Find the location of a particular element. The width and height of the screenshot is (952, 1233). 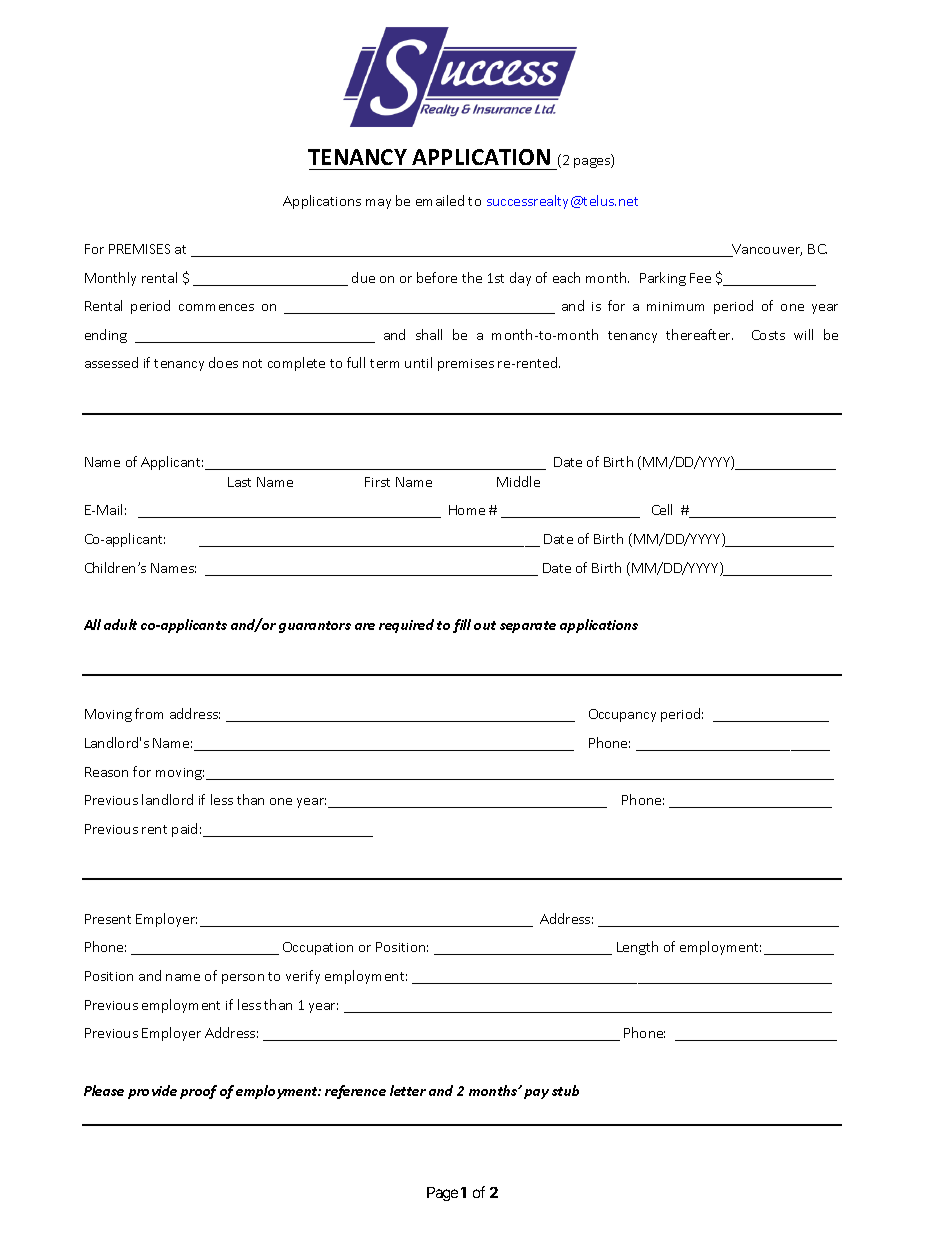

does is located at coordinates (223, 362).
